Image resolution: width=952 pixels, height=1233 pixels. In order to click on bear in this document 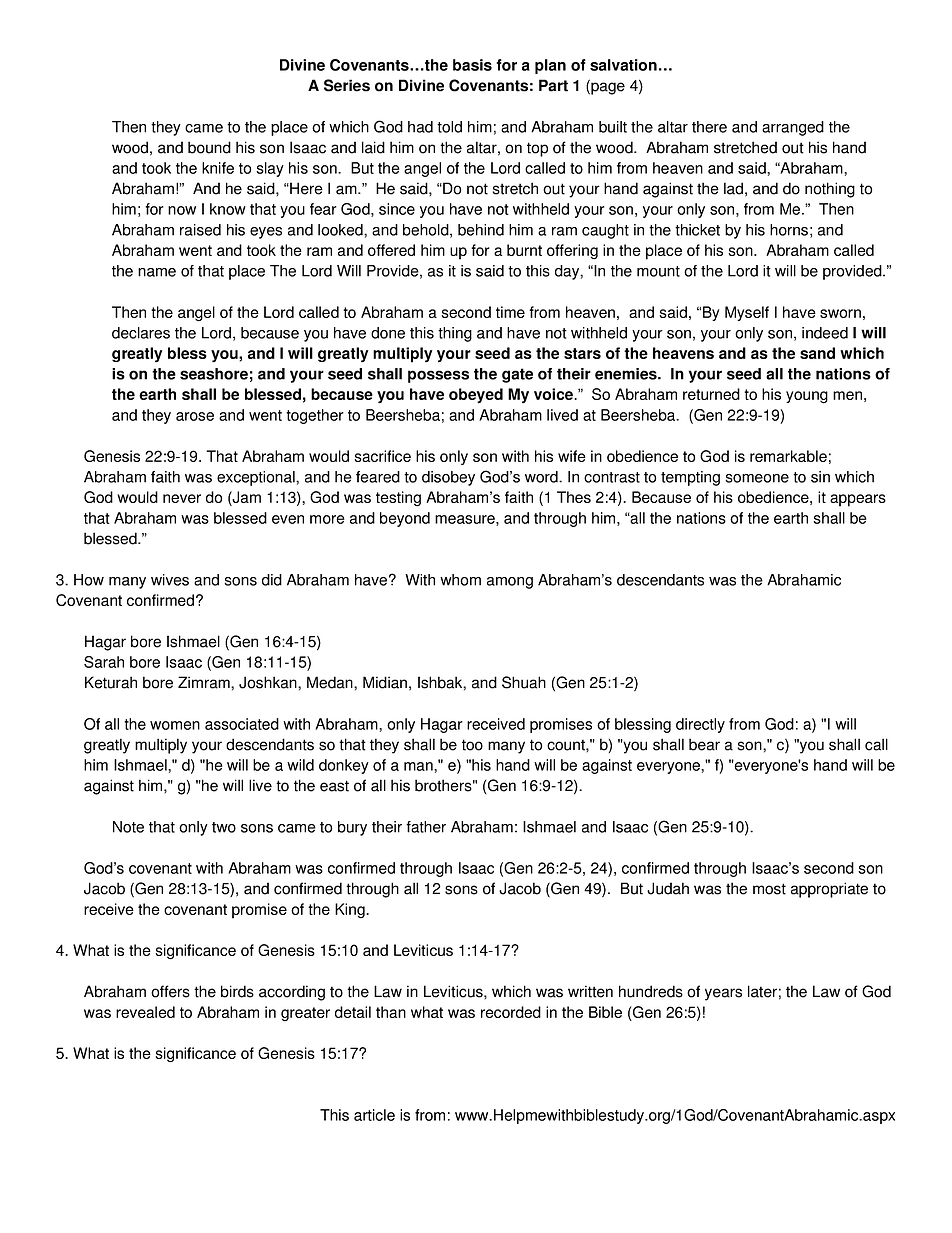, I will do `click(704, 744)`.
